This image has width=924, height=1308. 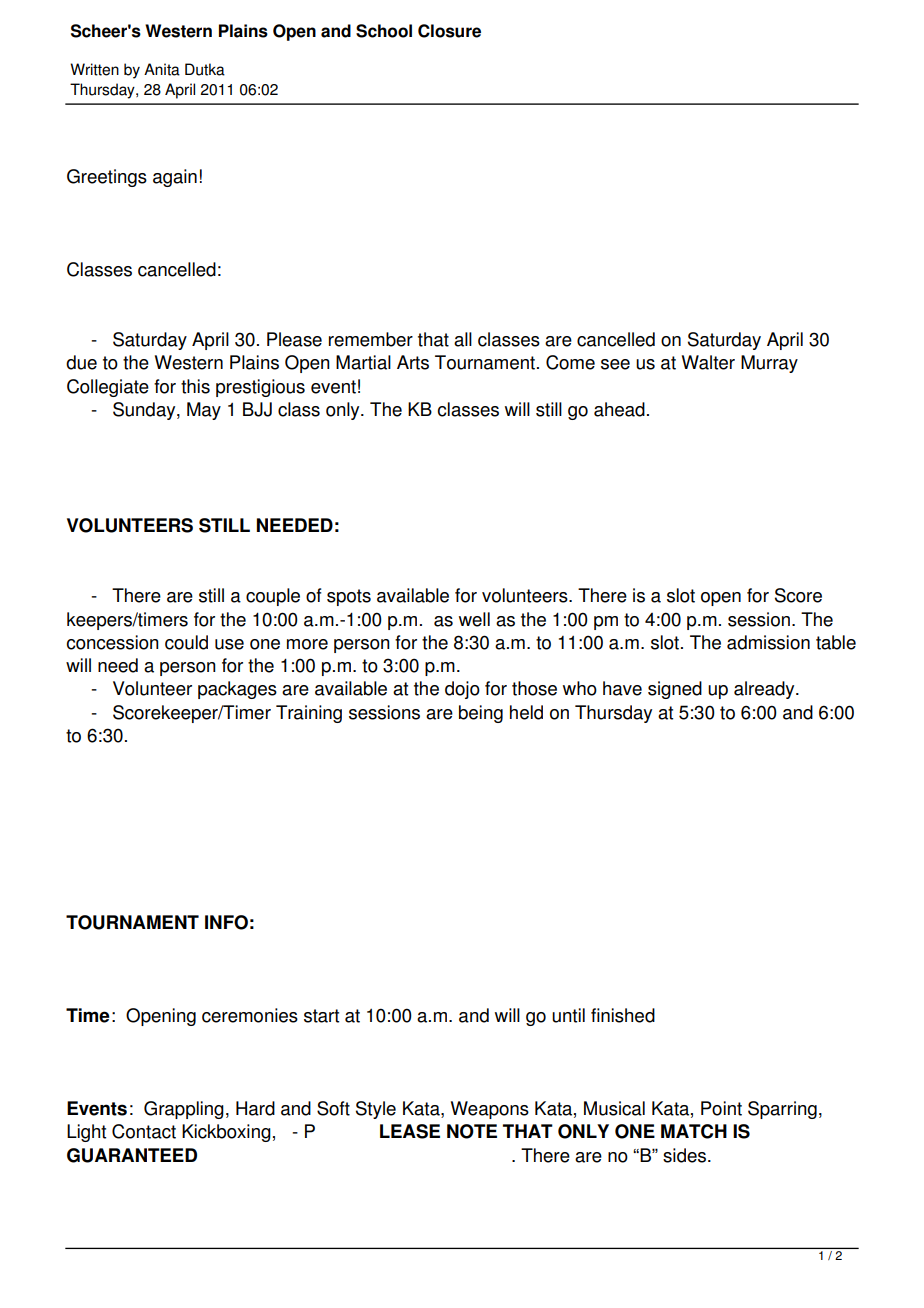 What do you see at coordinates (175, 178) in the image?
I see `again` at bounding box center [175, 178].
